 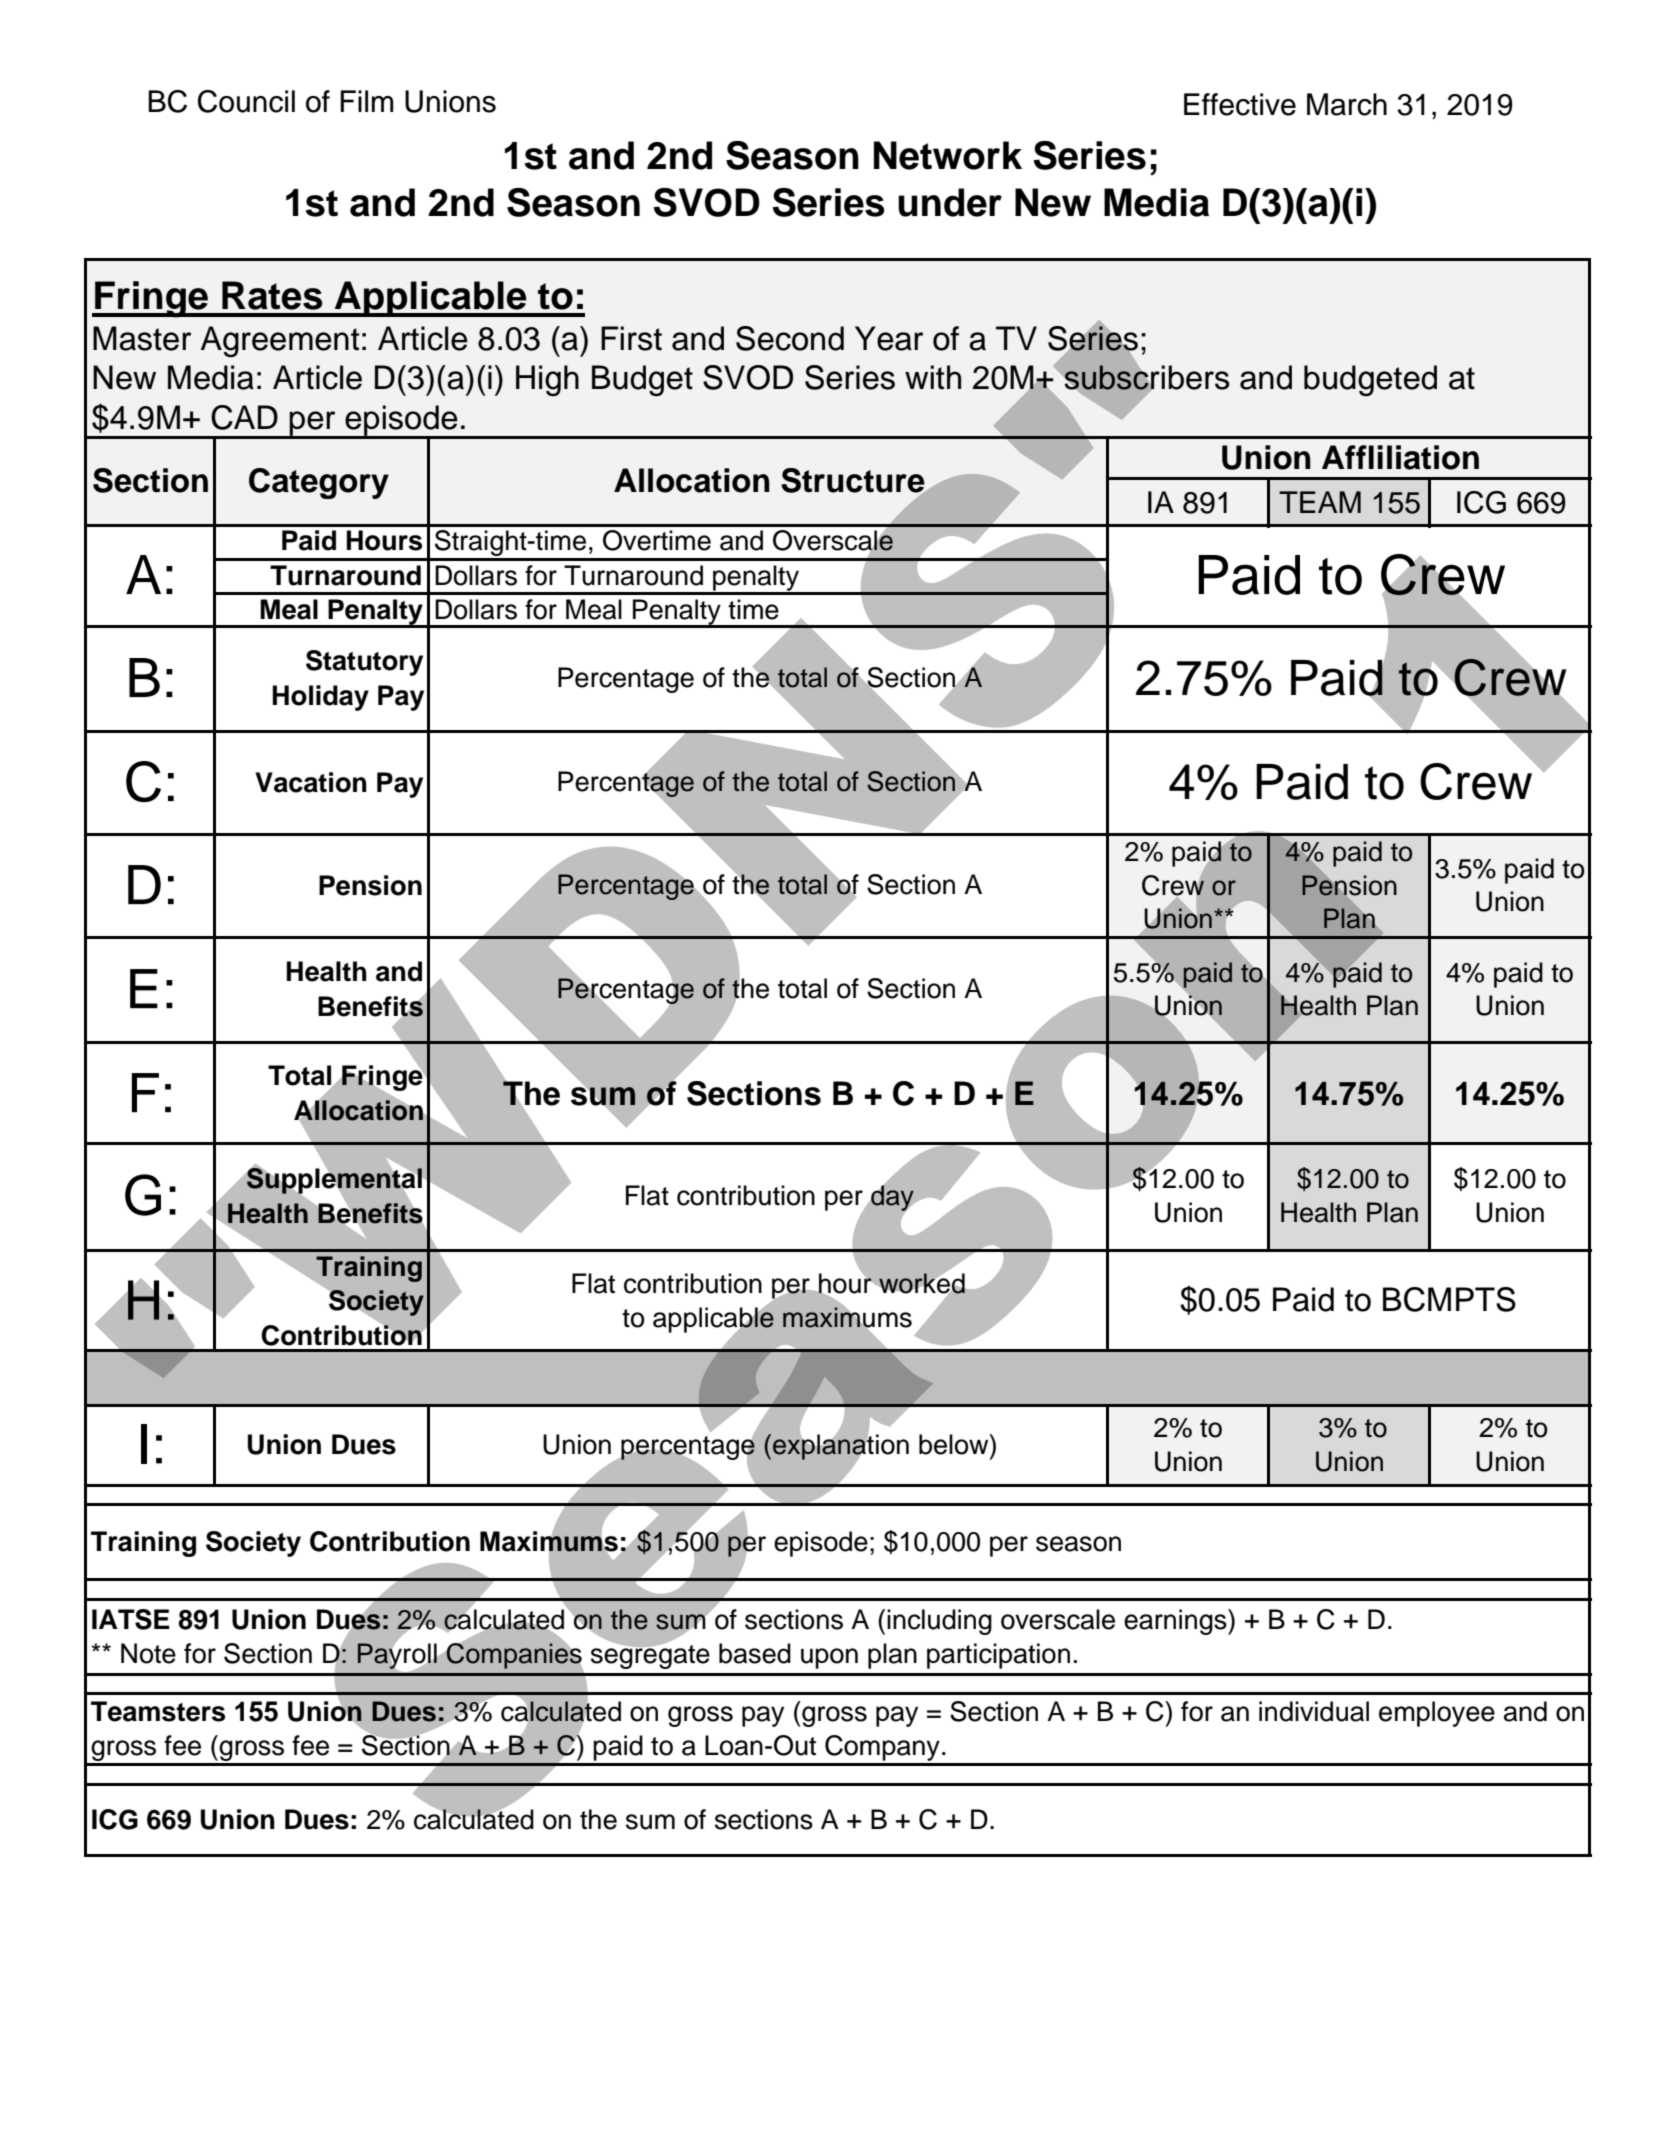 I want to click on Network, so click(x=948, y=155).
